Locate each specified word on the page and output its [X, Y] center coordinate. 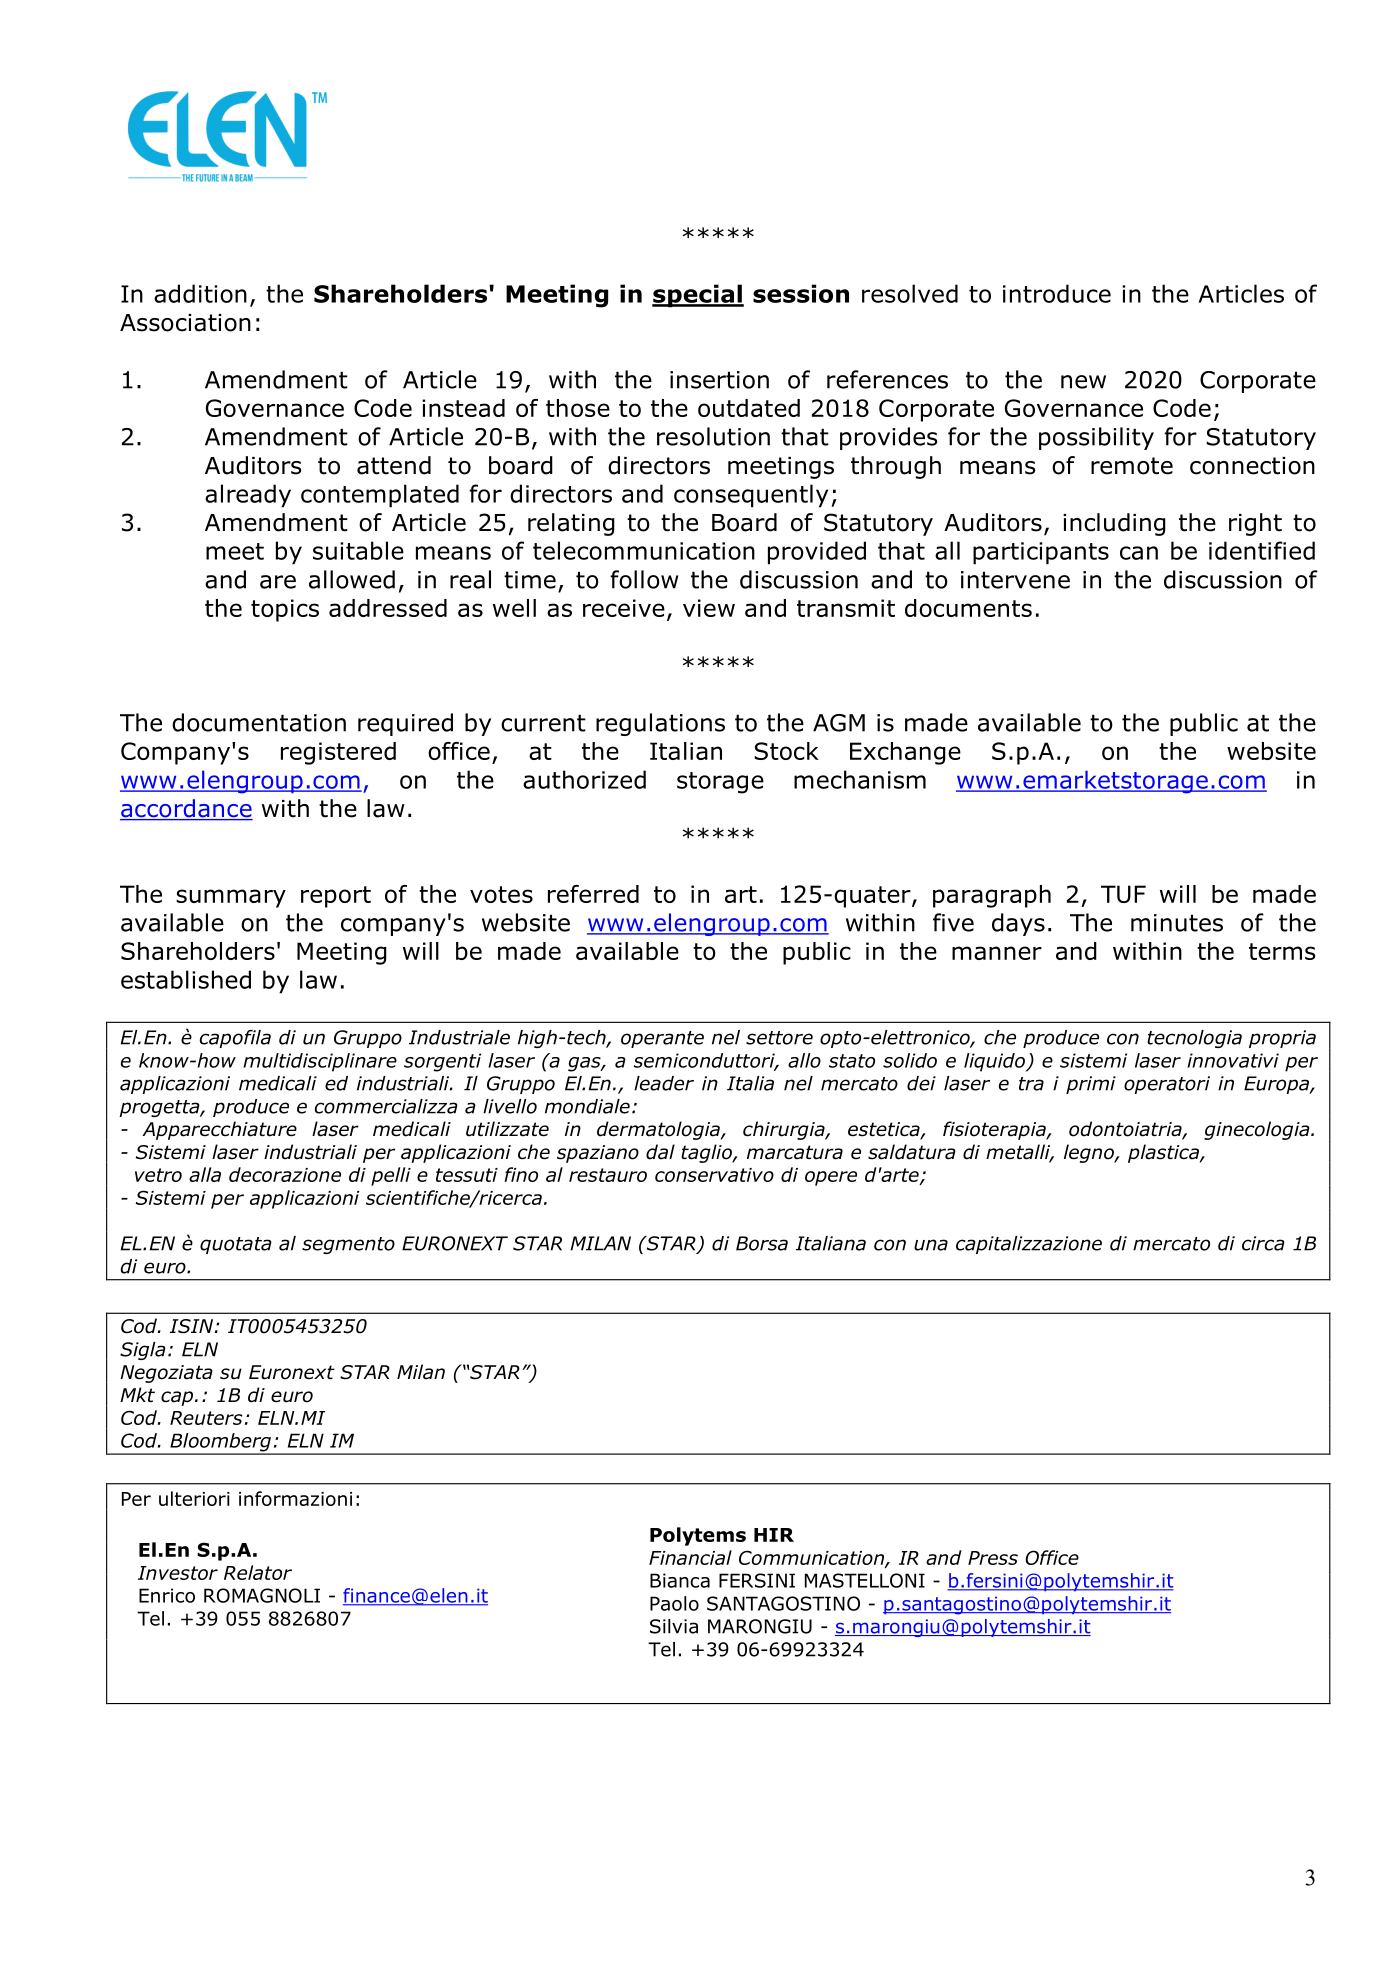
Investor [178, 1573]
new [1083, 382]
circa [1263, 1243]
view [709, 608]
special [698, 296]
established [186, 979]
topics [285, 610]
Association [185, 323]
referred [593, 894]
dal [660, 1152]
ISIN [191, 1326]
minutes [1177, 923]
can [1139, 553]
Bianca [680, 1580]
